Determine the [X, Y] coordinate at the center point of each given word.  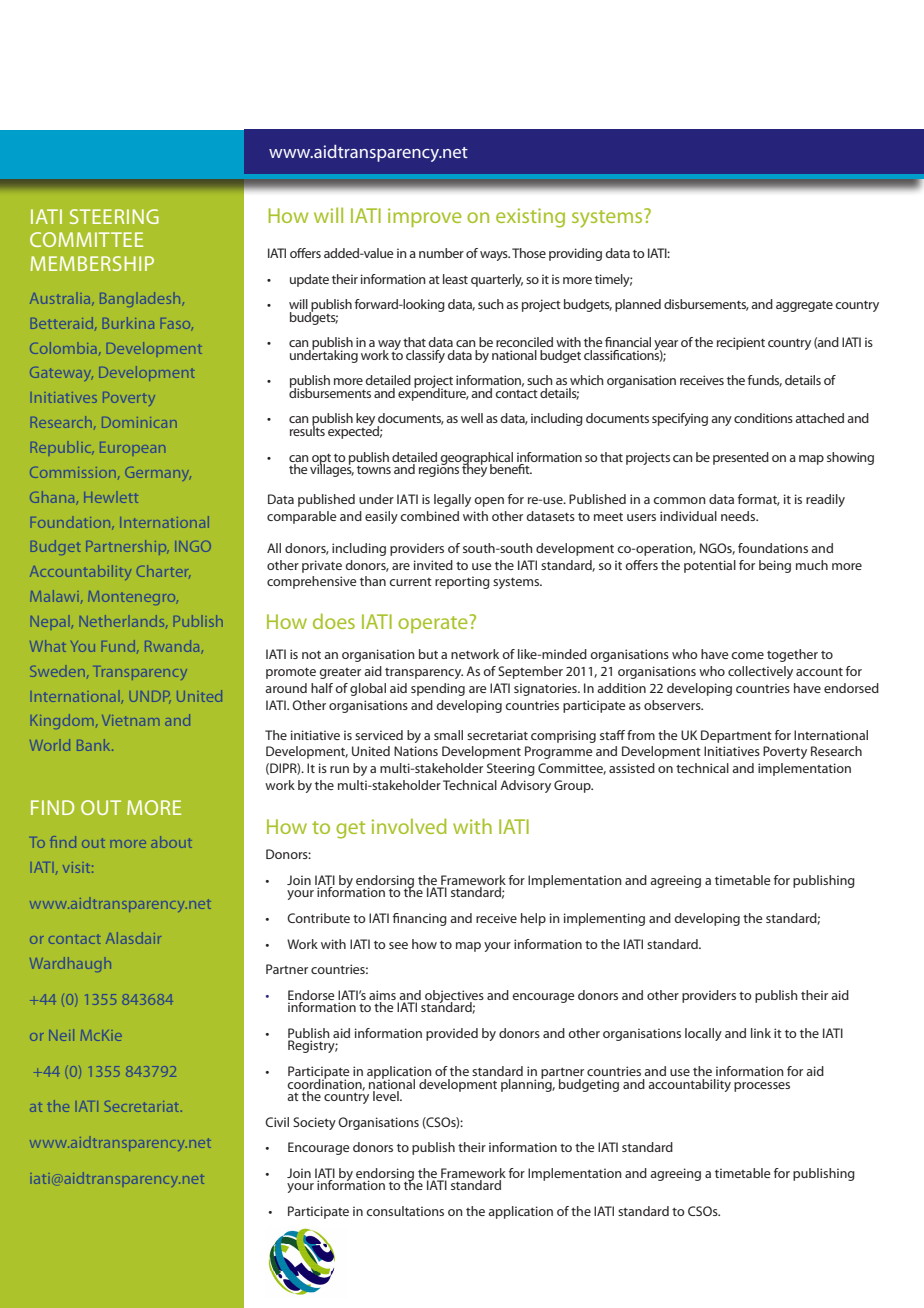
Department [736, 736]
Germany [158, 474]
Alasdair [133, 938]
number [441, 253]
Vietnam [130, 720]
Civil [277, 1122]
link [761, 1033]
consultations [405, 1211]
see [398, 945]
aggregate [804, 306]
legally [452, 500]
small [448, 735]
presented [741, 458]
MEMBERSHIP [92, 263]
